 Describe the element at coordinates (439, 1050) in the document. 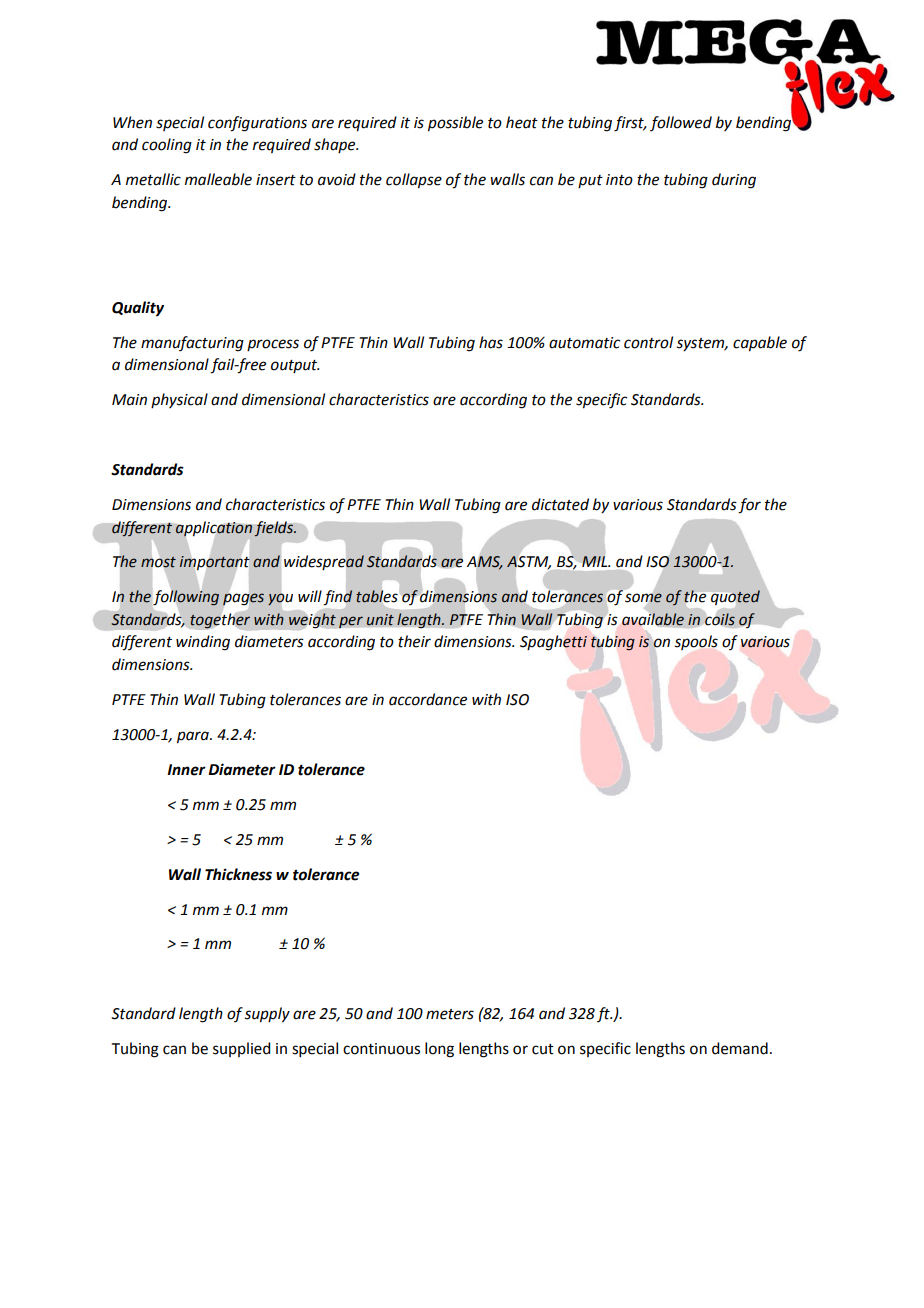

I see `long` at that location.
